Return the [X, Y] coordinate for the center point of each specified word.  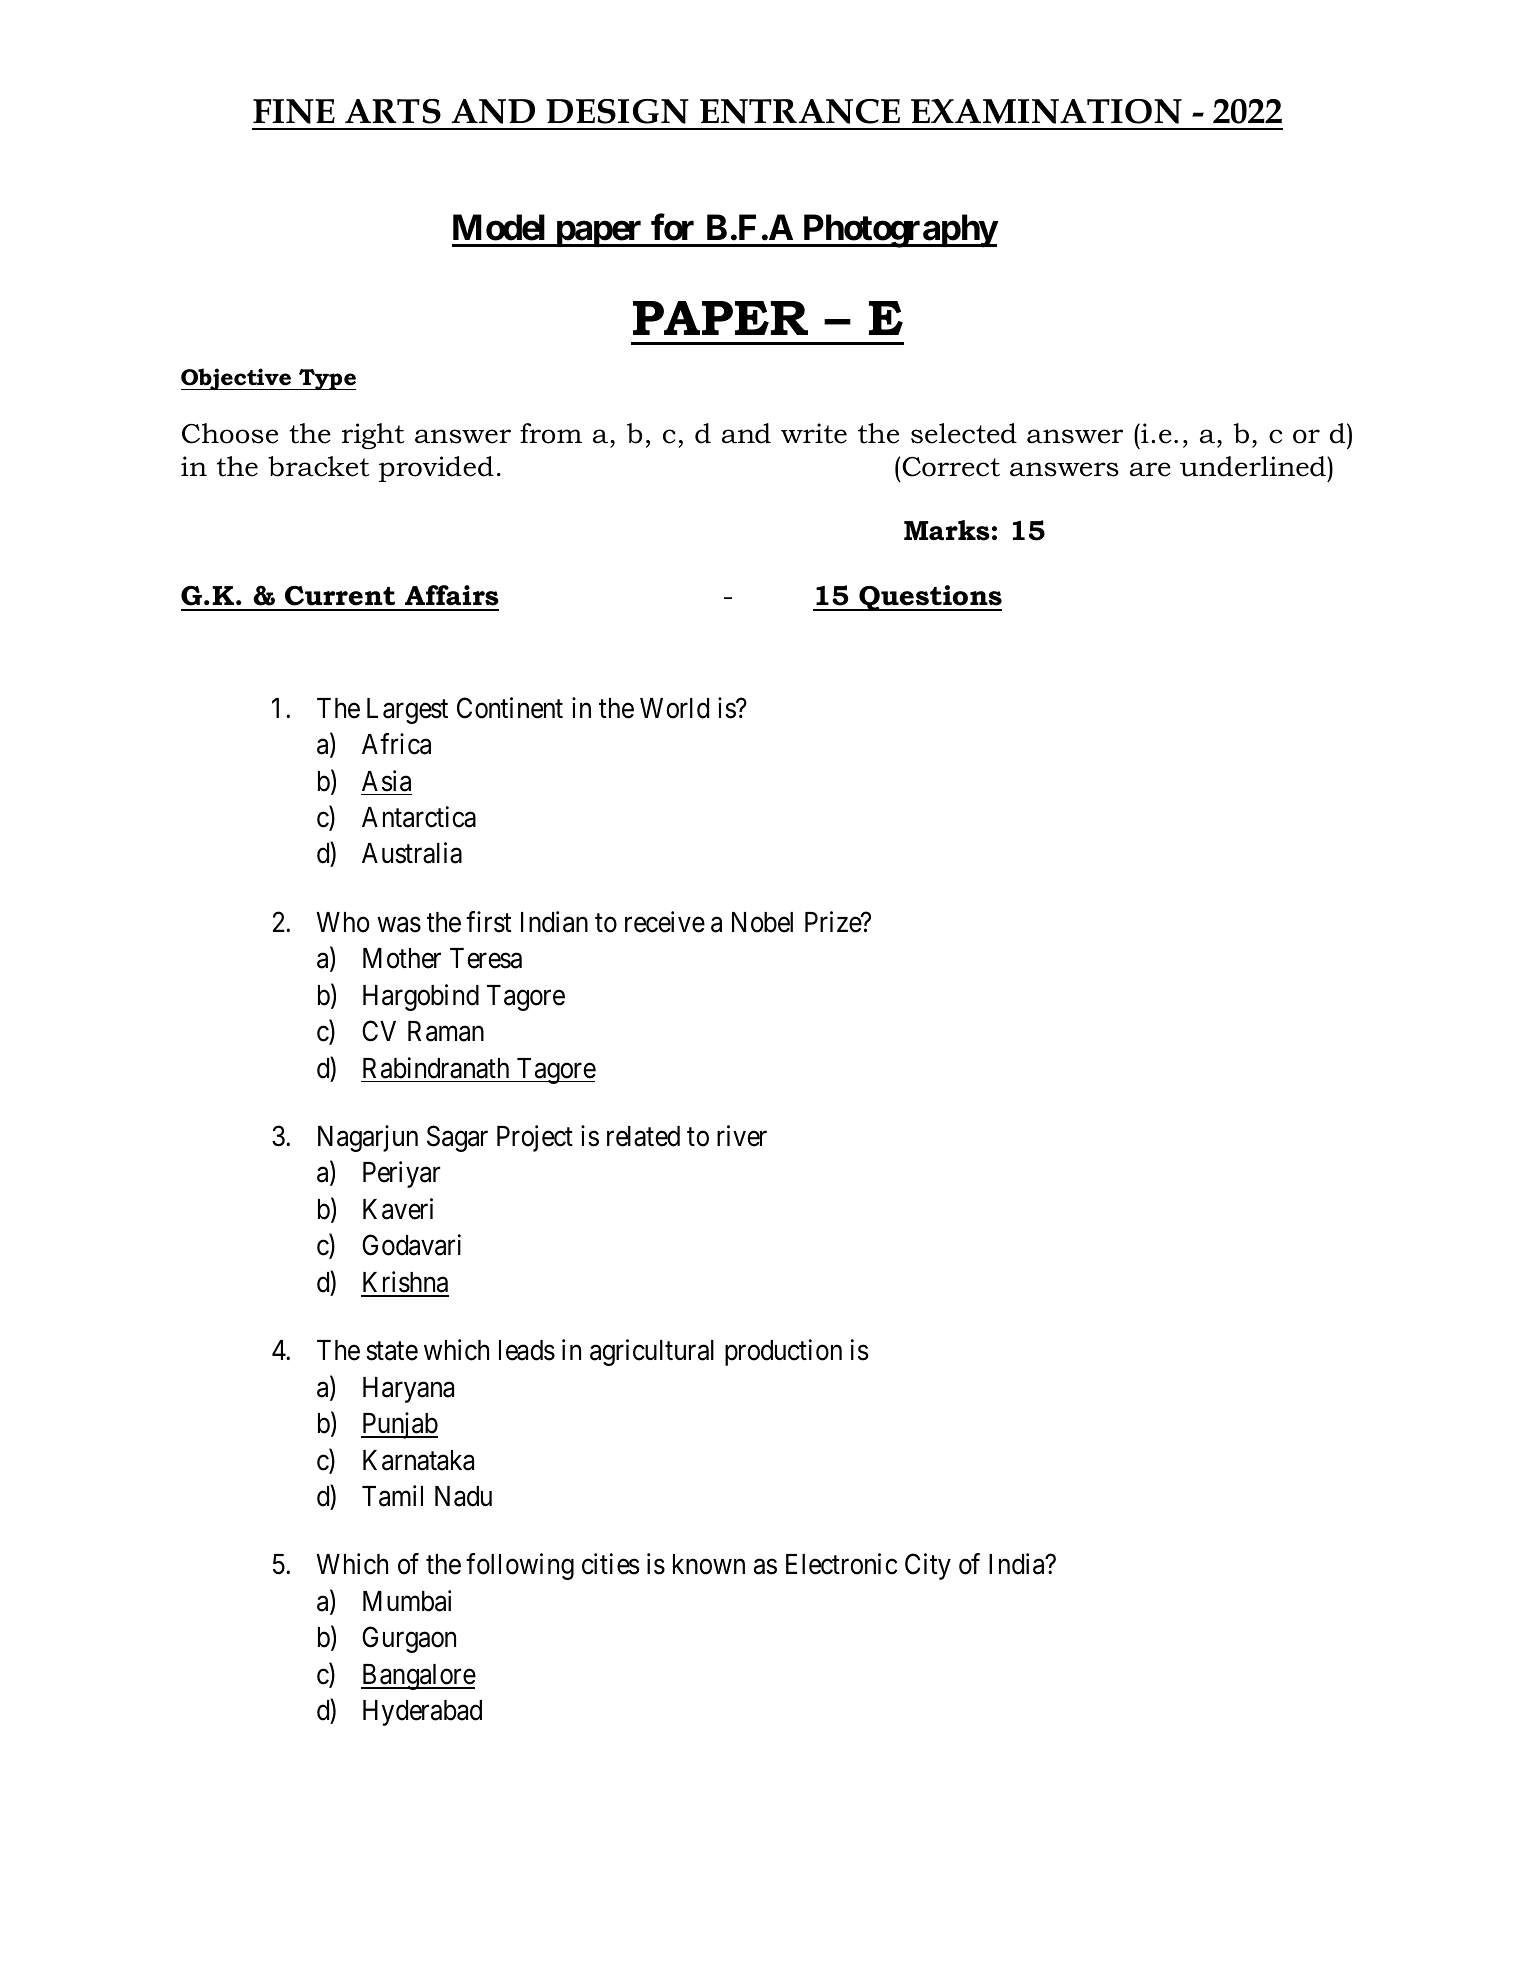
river [742, 1136]
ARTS [393, 111]
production [783, 1352]
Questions [929, 598]
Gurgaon [409, 1639]
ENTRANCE [800, 111]
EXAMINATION [1046, 111]
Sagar [457, 1138]
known [709, 1564]
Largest [407, 711]
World [674, 708]
